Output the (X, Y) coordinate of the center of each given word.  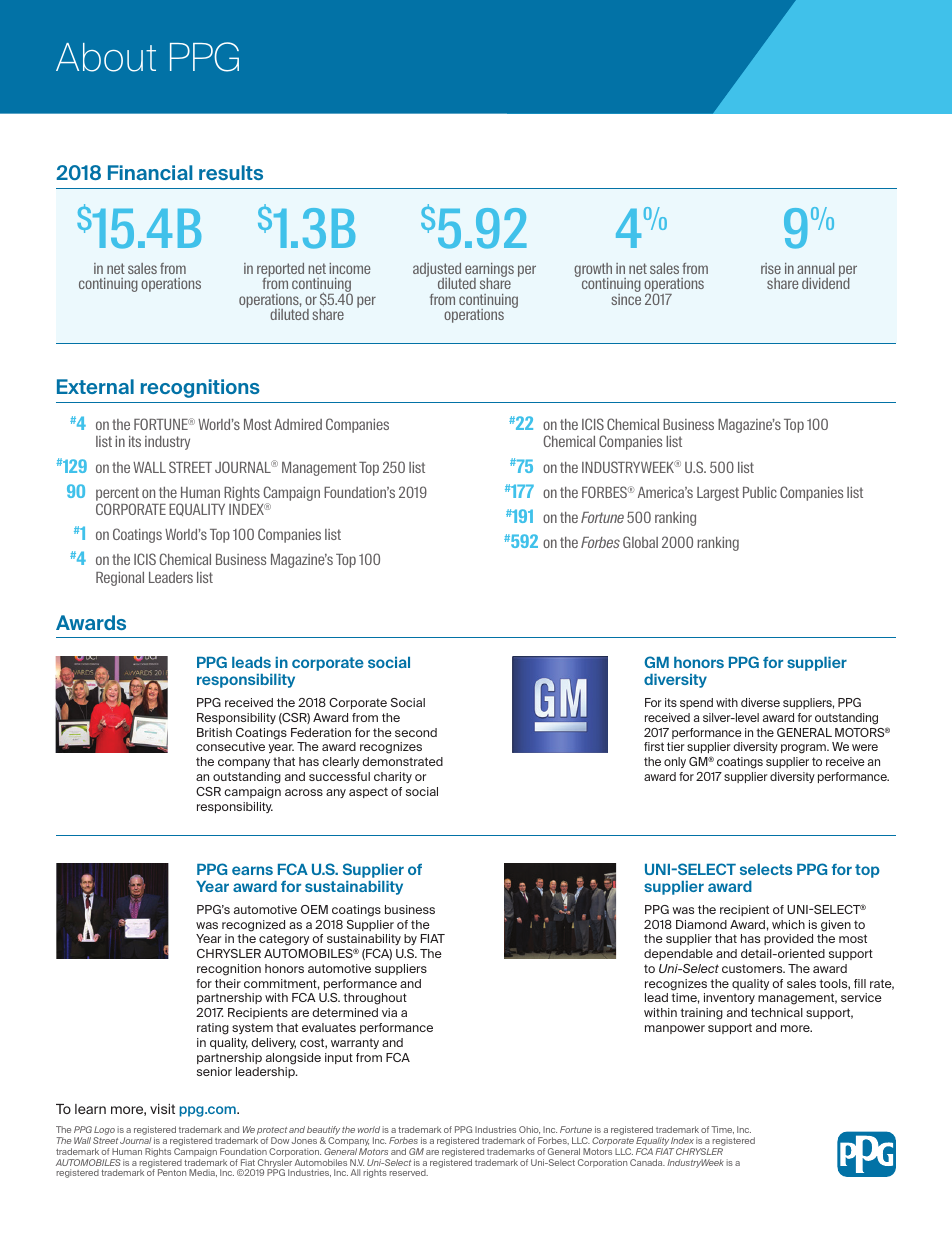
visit (162, 1109)
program (804, 749)
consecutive (230, 746)
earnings (489, 271)
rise (771, 268)
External (95, 386)
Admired (298, 424)
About (106, 57)
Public (760, 492)
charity (393, 777)
